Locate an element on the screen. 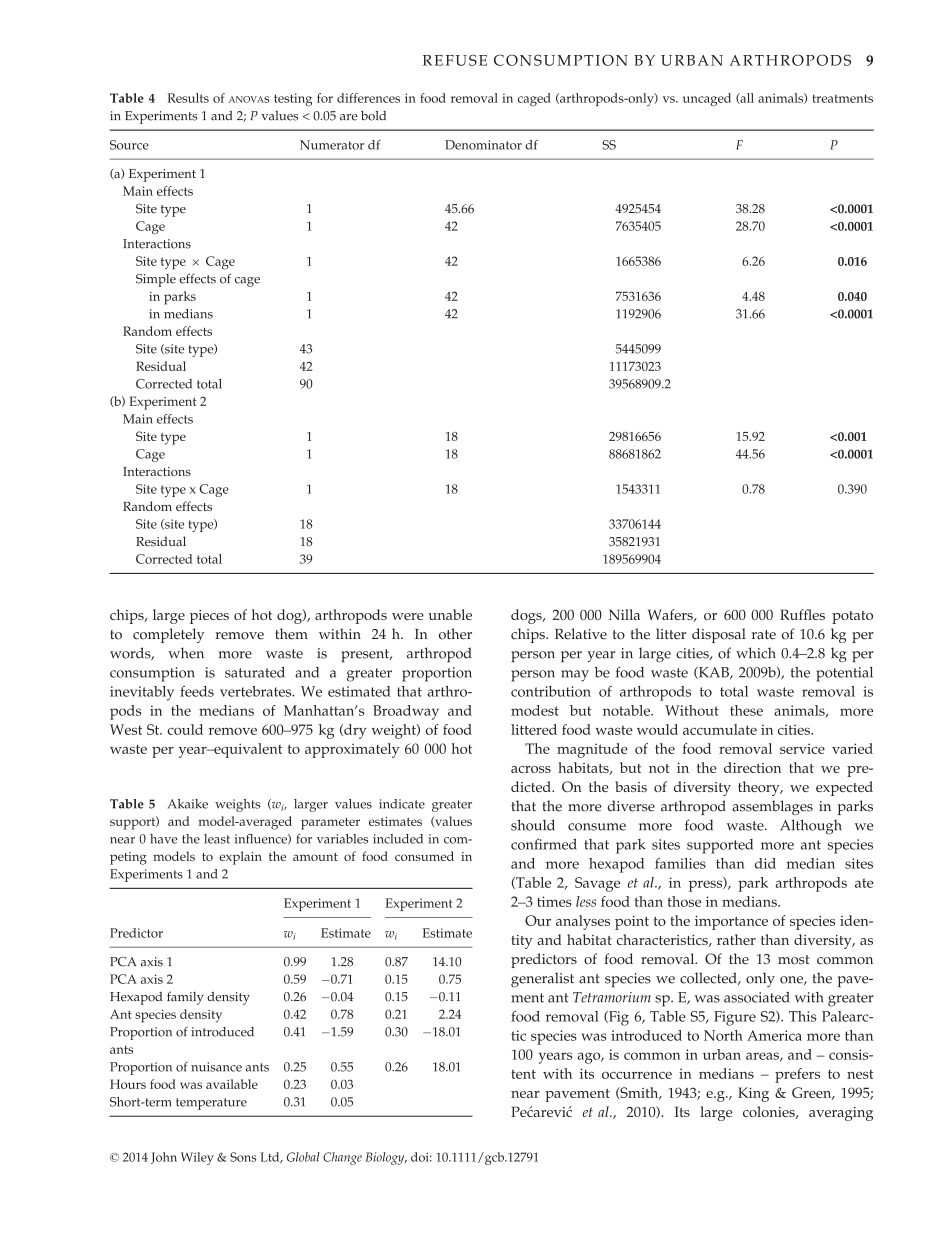 The height and width of the screenshot is (1251, 952). Simple is located at coordinates (156, 280).
